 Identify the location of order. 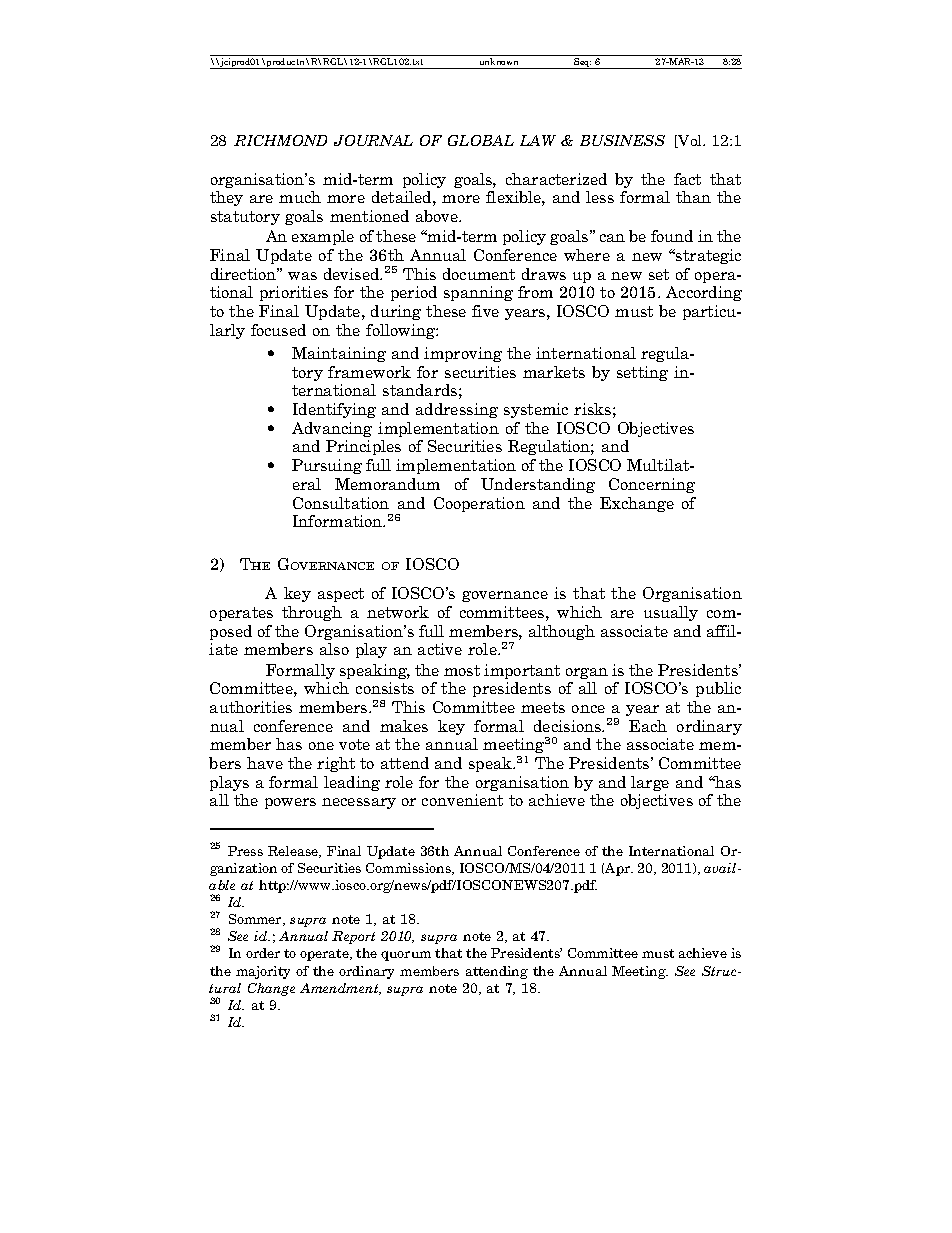
(263, 953).
